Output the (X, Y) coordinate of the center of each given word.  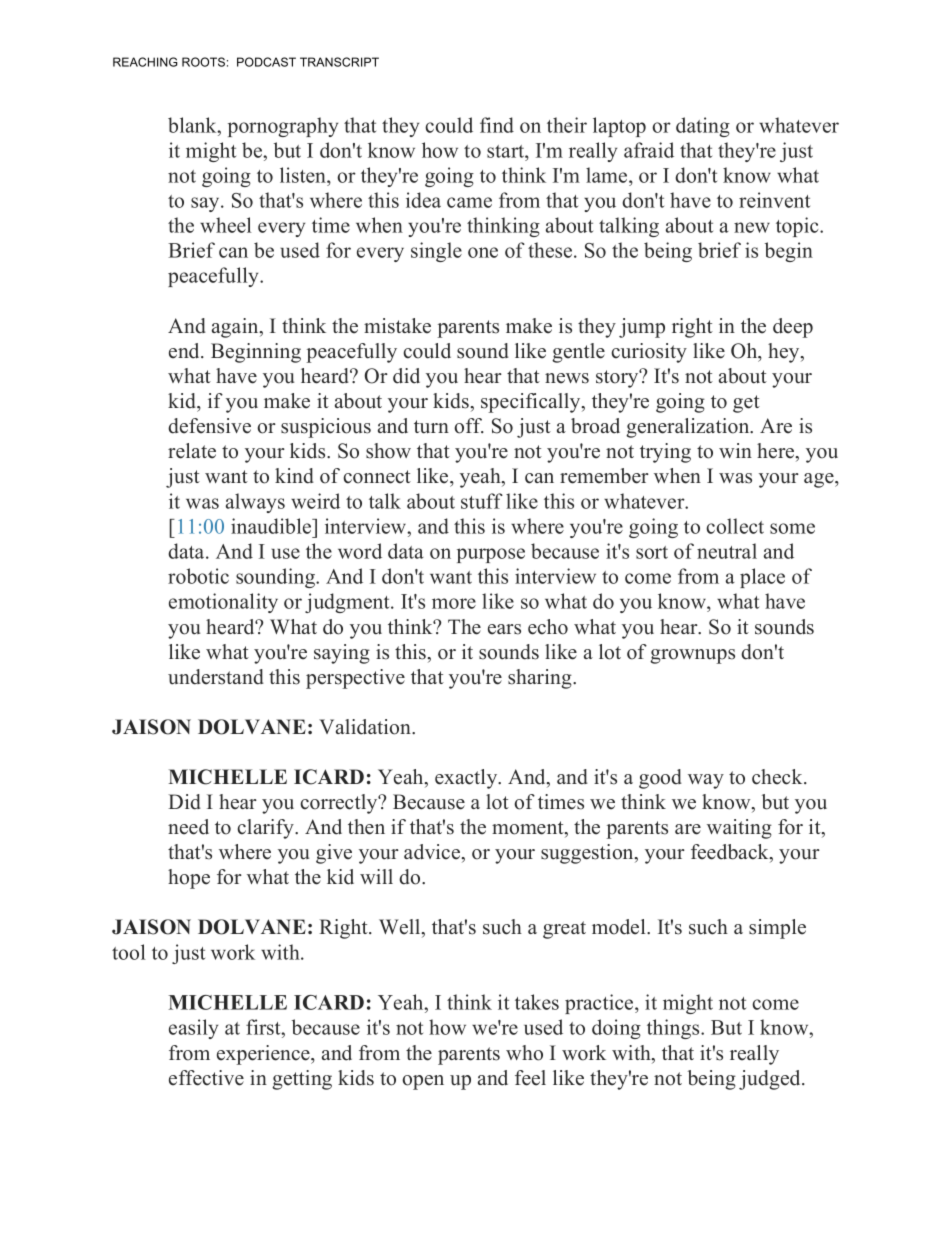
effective (206, 1078)
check (778, 777)
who (524, 1053)
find (497, 125)
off (469, 426)
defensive (209, 426)
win (735, 450)
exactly (467, 779)
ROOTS (203, 62)
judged (771, 1080)
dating (703, 127)
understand (216, 677)
